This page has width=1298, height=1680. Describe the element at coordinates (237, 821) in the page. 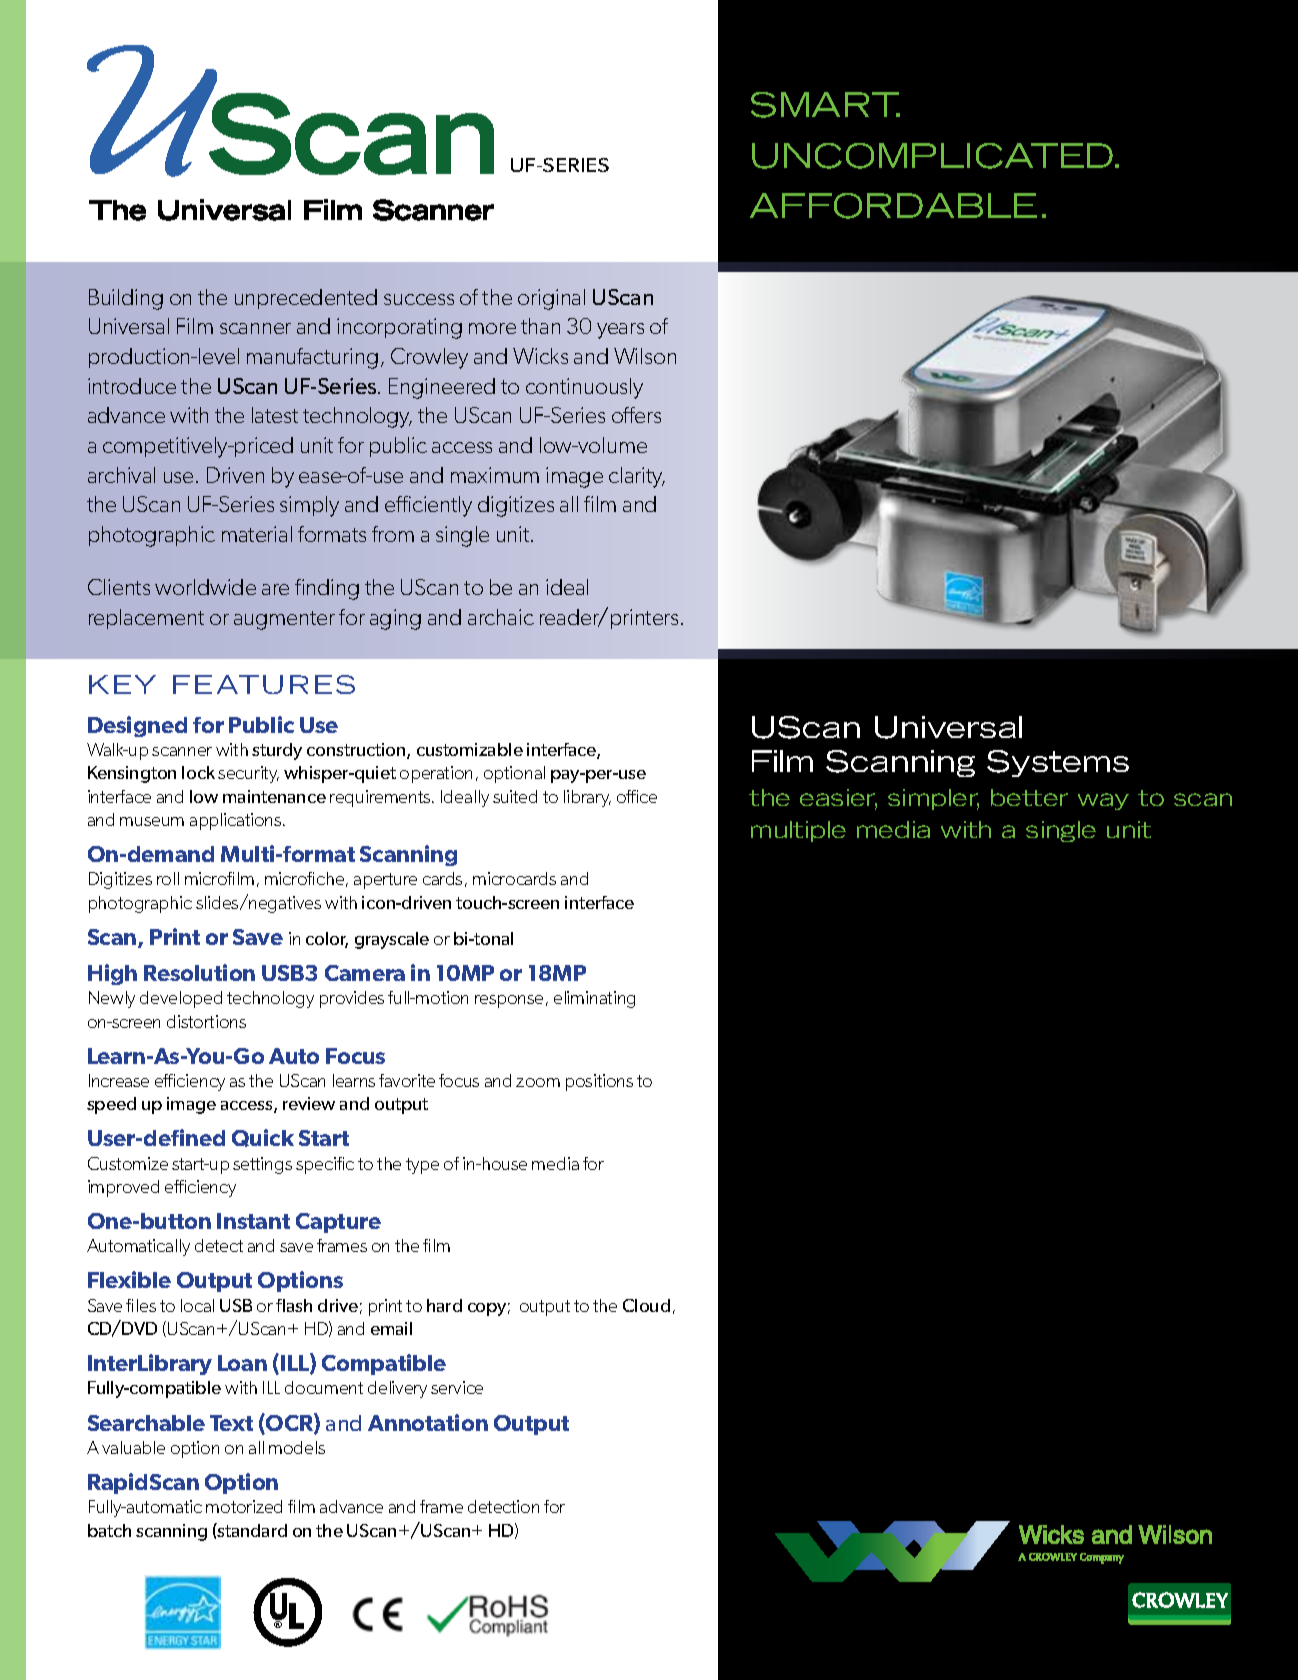

I see `applications` at that location.
